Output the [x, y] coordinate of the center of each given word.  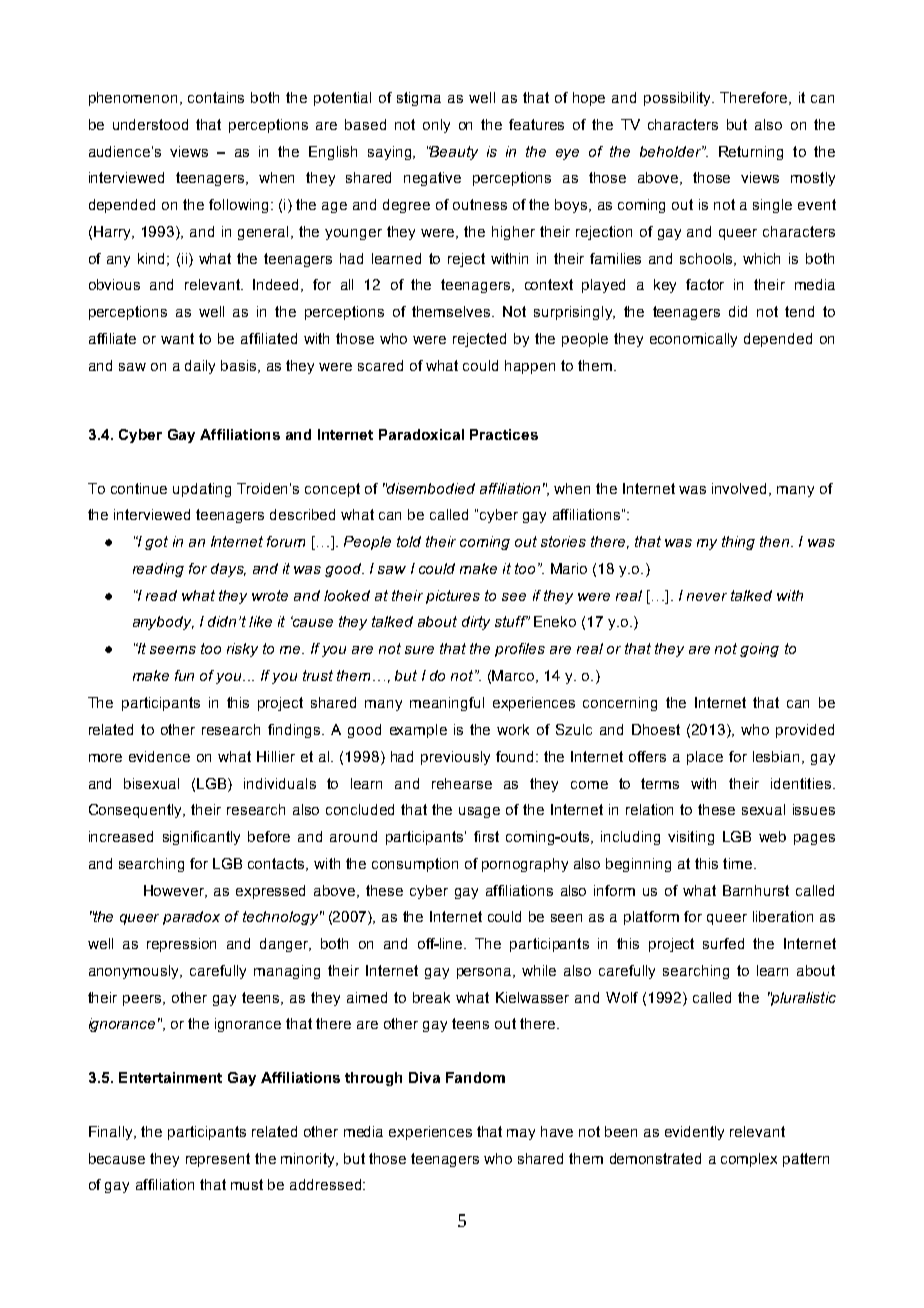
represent [218, 1160]
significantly [201, 838]
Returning [751, 153]
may [521, 1134]
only [436, 126]
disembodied [430, 488]
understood [150, 124]
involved [739, 488]
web [772, 836]
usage [479, 812]
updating [202, 490]
